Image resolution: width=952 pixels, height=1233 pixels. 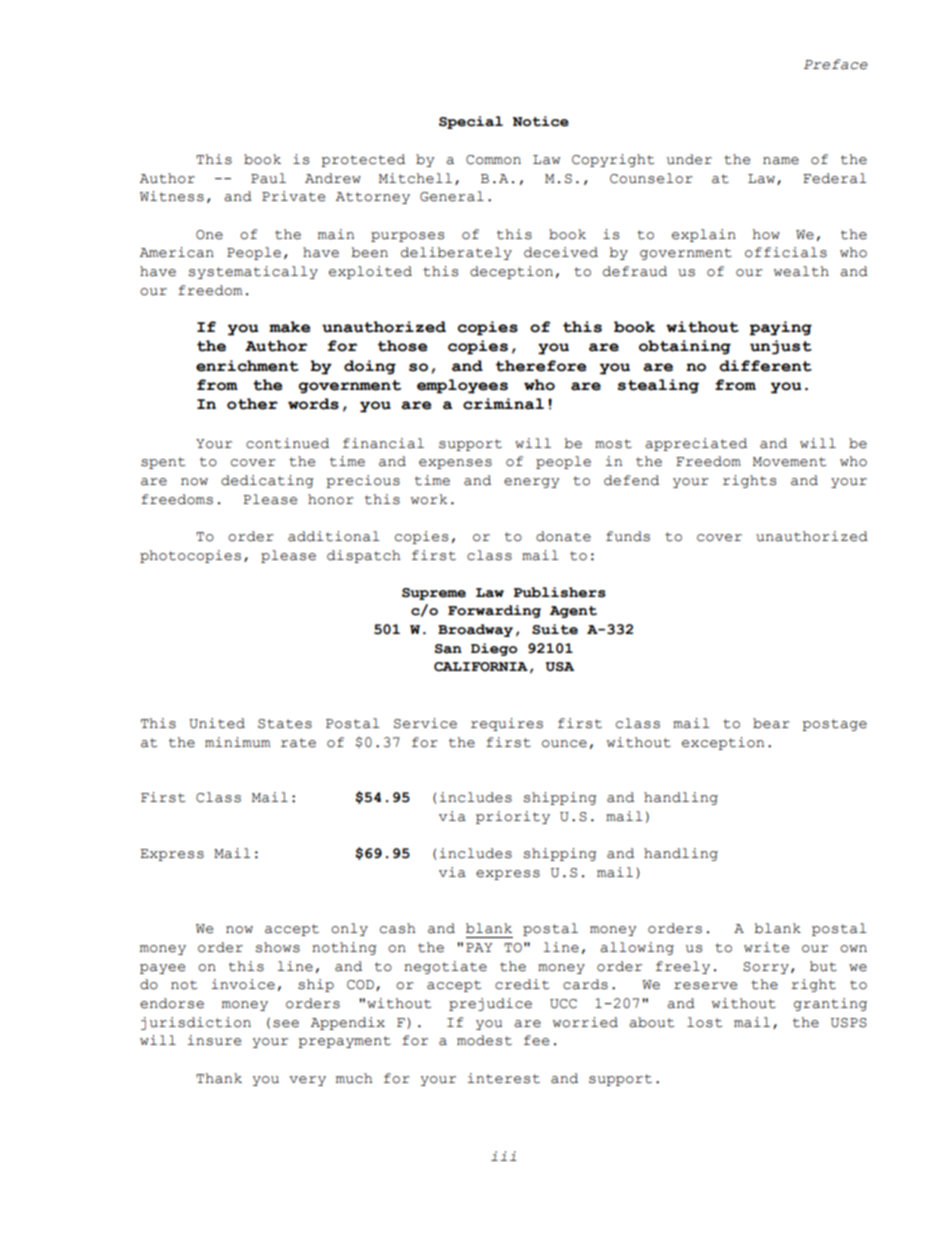 What do you see at coordinates (268, 178) in the page?
I see `Paul` at bounding box center [268, 178].
